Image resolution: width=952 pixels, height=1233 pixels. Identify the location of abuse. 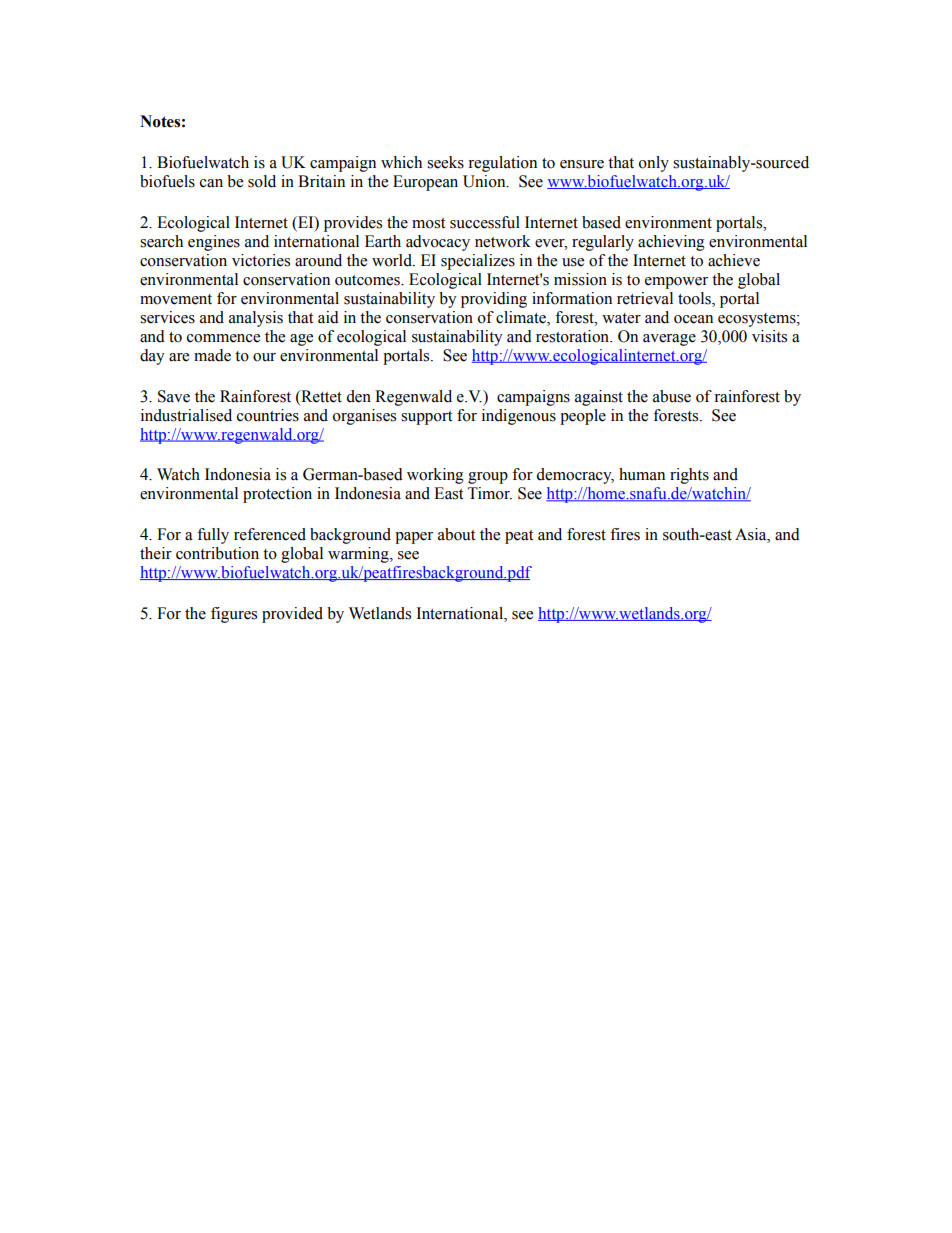
(672, 396).
